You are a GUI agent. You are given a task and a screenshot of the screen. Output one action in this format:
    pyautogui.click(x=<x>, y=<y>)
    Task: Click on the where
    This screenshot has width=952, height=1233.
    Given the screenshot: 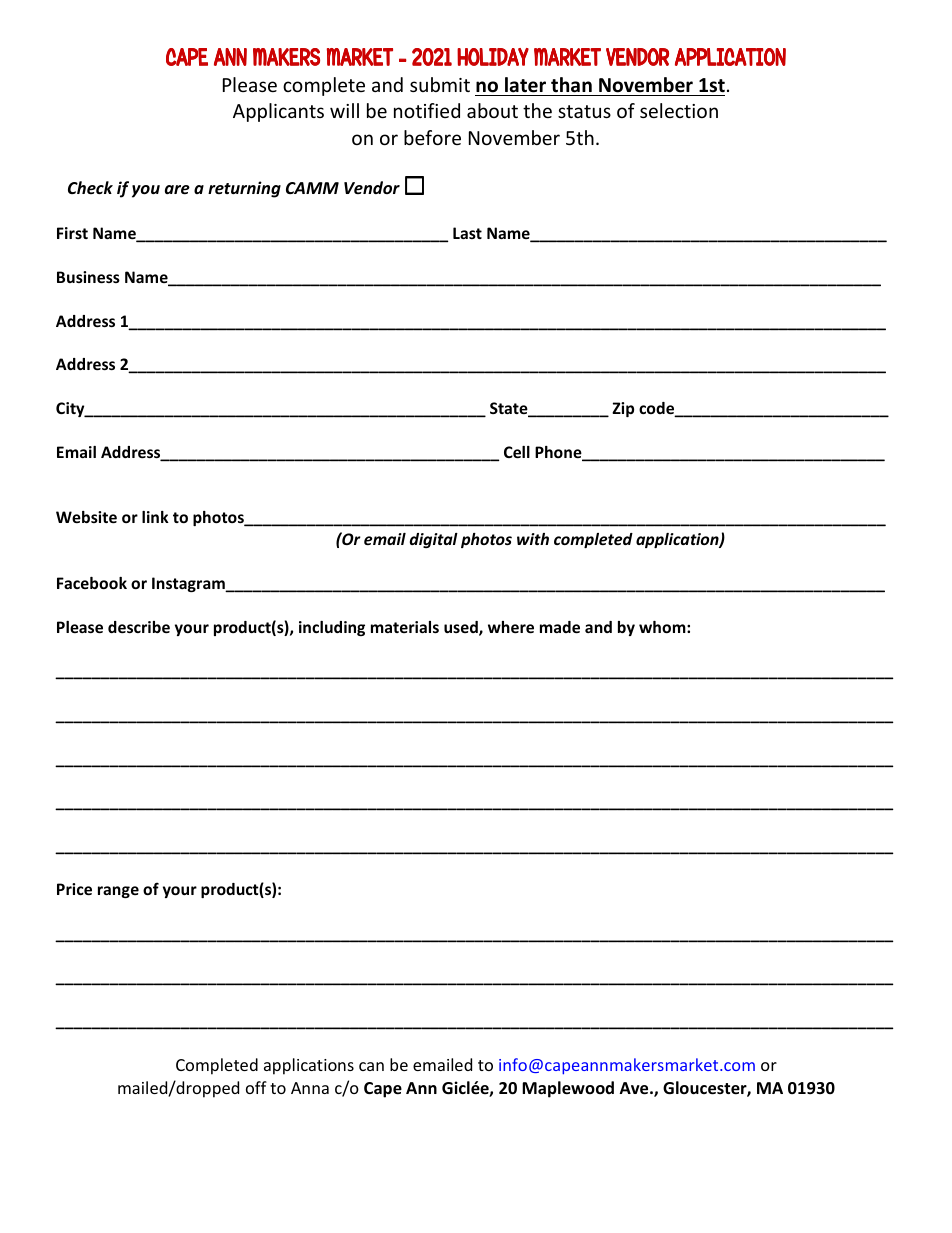 What is the action you would take?
    pyautogui.click(x=511, y=627)
